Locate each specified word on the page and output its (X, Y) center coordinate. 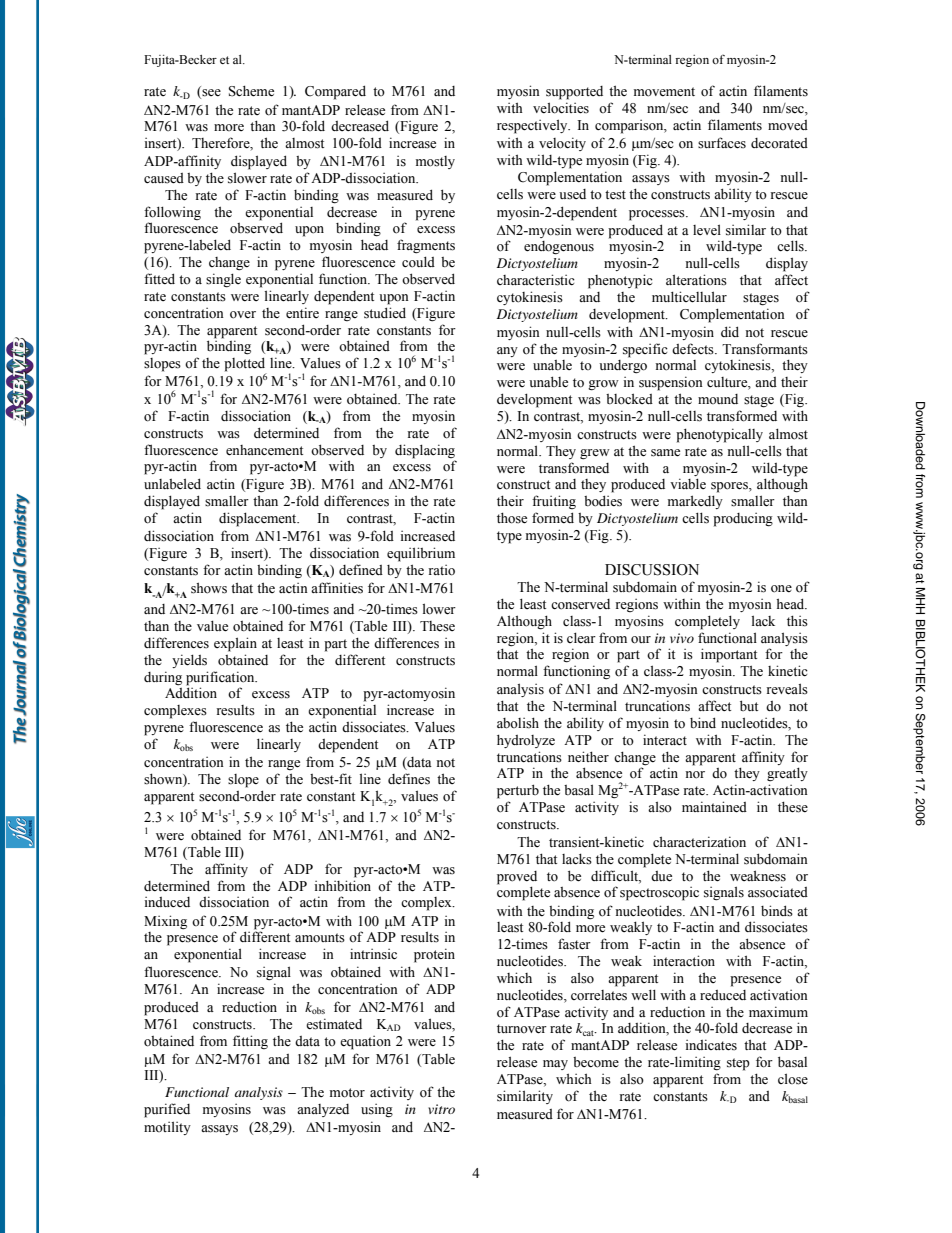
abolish (518, 723)
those (512, 518)
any (507, 352)
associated (778, 892)
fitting (250, 1042)
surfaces (722, 143)
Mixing (165, 922)
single (223, 280)
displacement (259, 519)
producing (743, 520)
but (749, 705)
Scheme (251, 91)
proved (517, 878)
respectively (533, 126)
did (730, 331)
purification (221, 678)
